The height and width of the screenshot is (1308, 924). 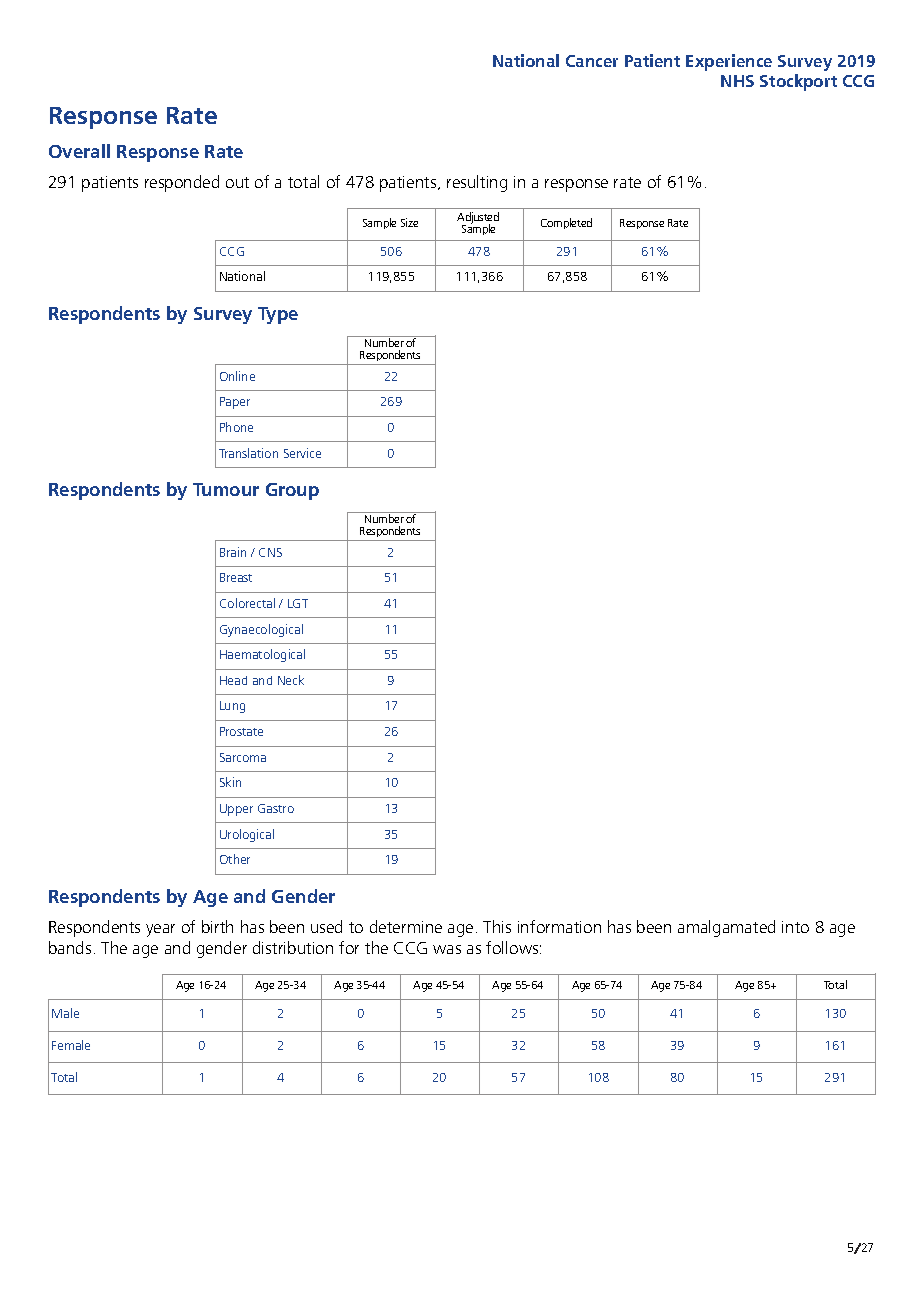 I want to click on Lung, so click(x=232, y=707).
